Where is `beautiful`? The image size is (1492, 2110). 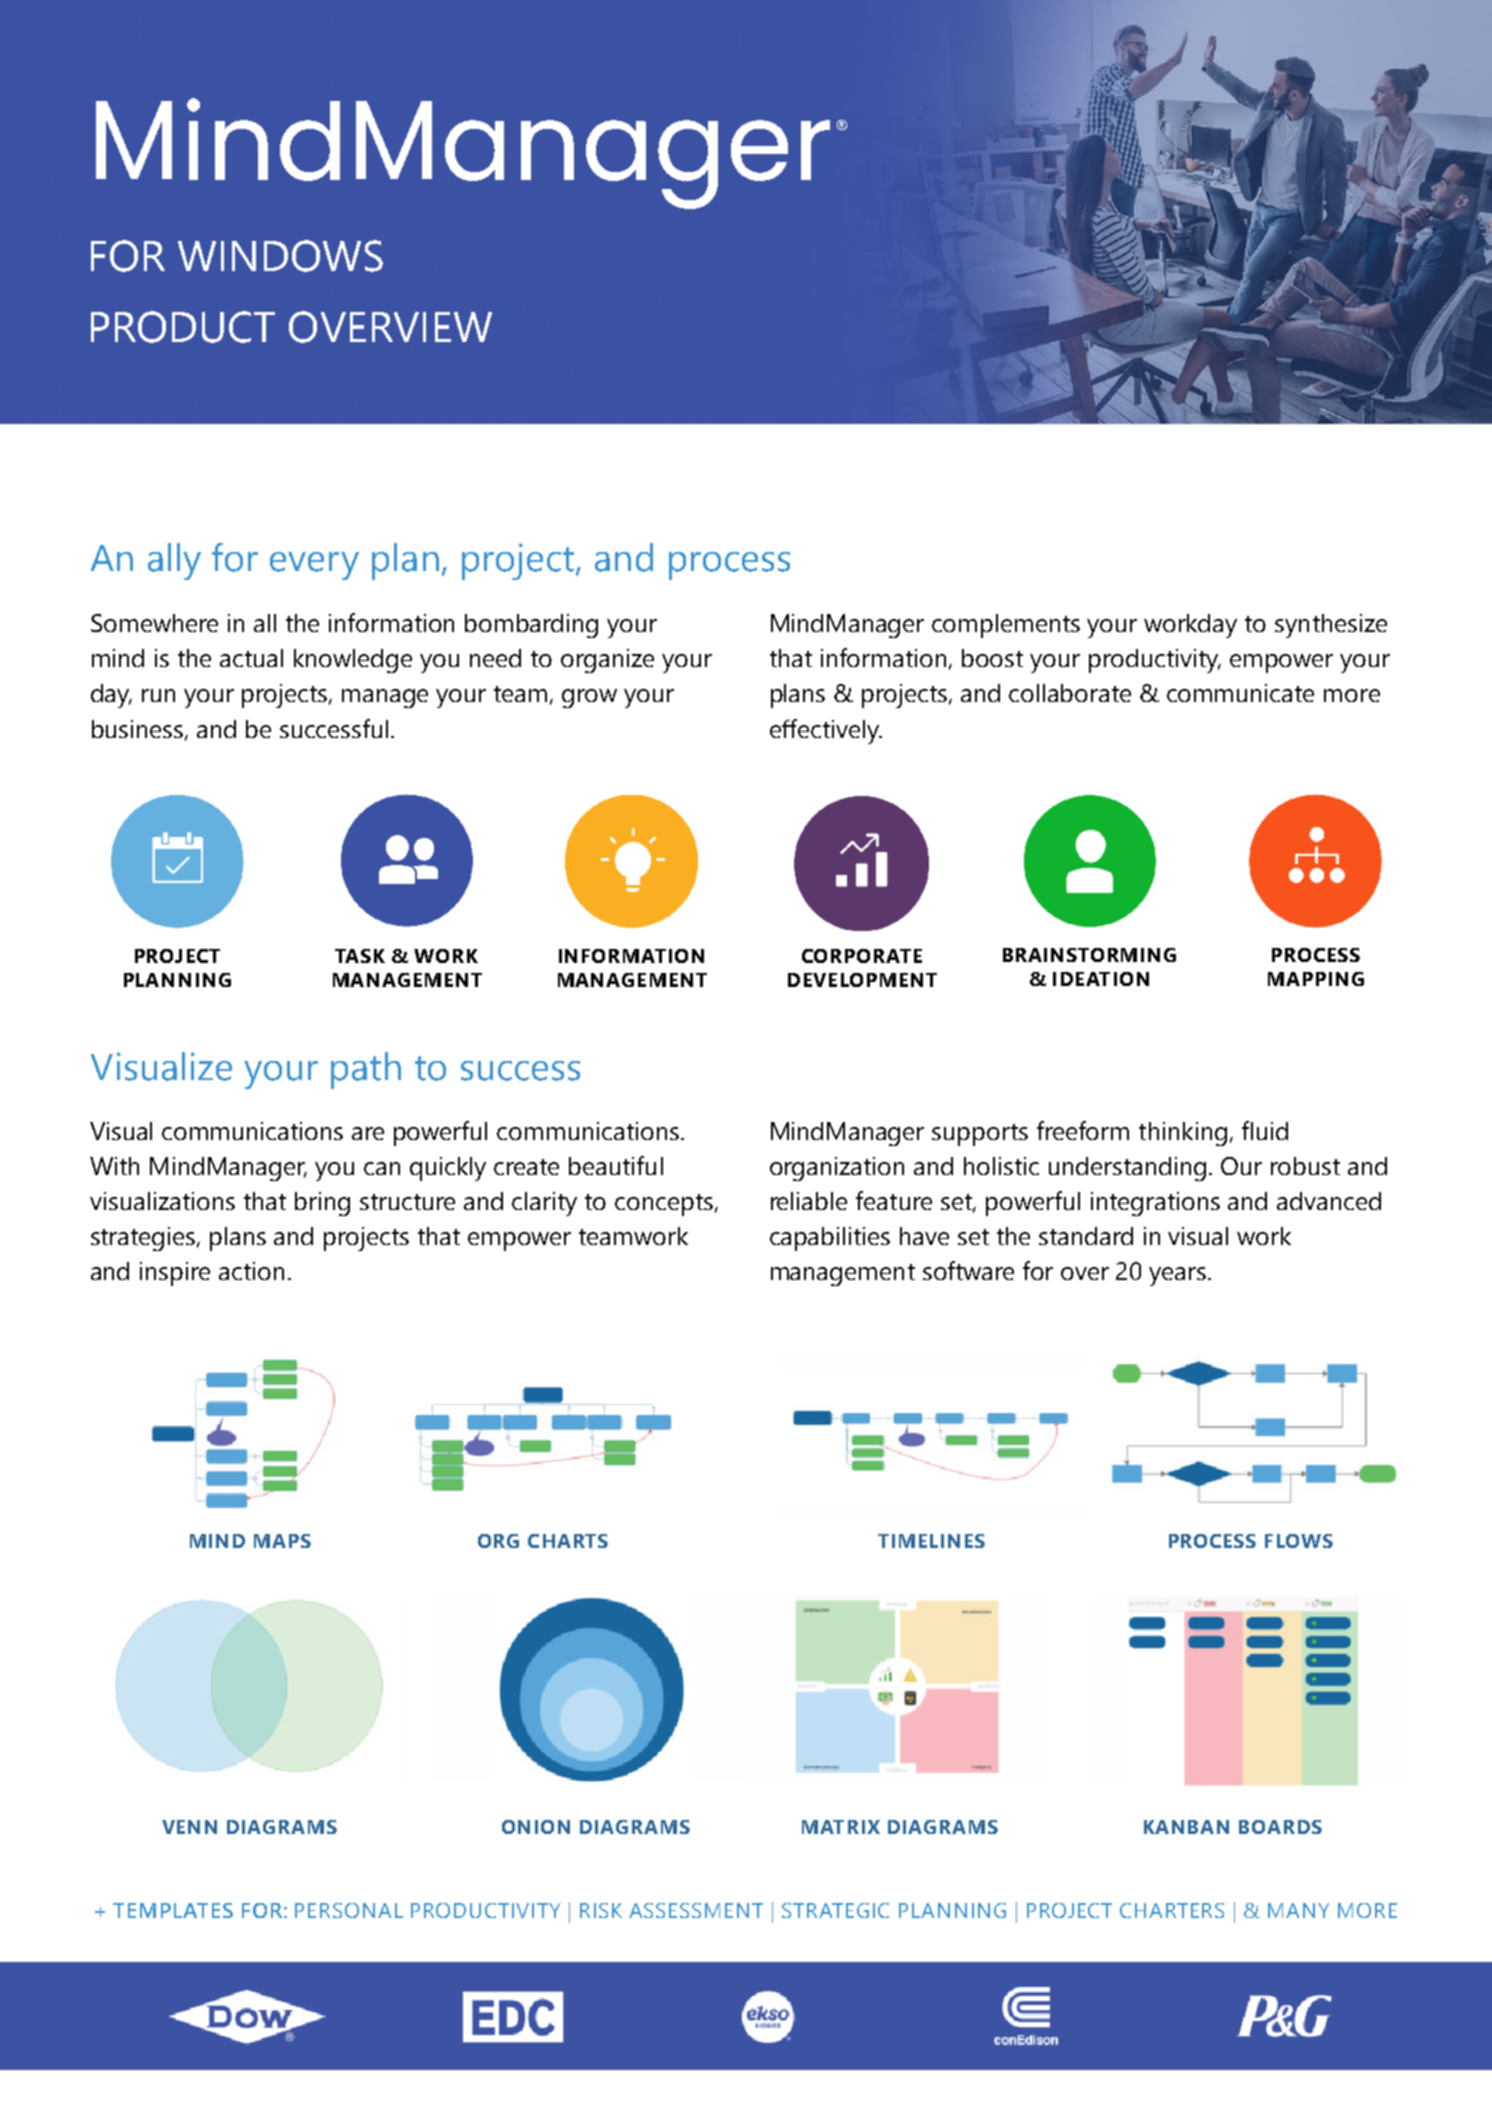
beautiful is located at coordinates (616, 1165).
